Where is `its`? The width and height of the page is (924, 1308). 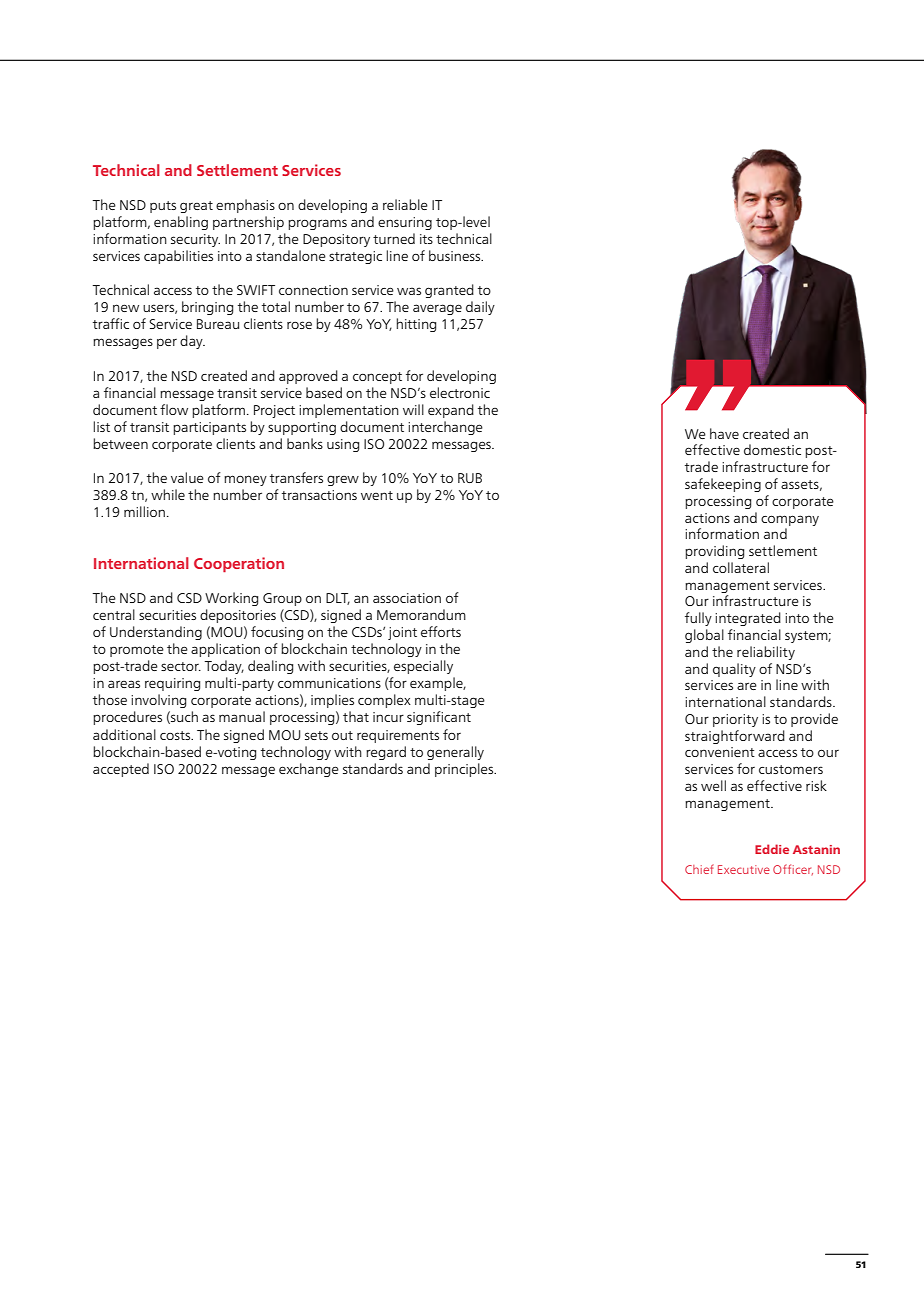
its is located at coordinates (426, 239).
